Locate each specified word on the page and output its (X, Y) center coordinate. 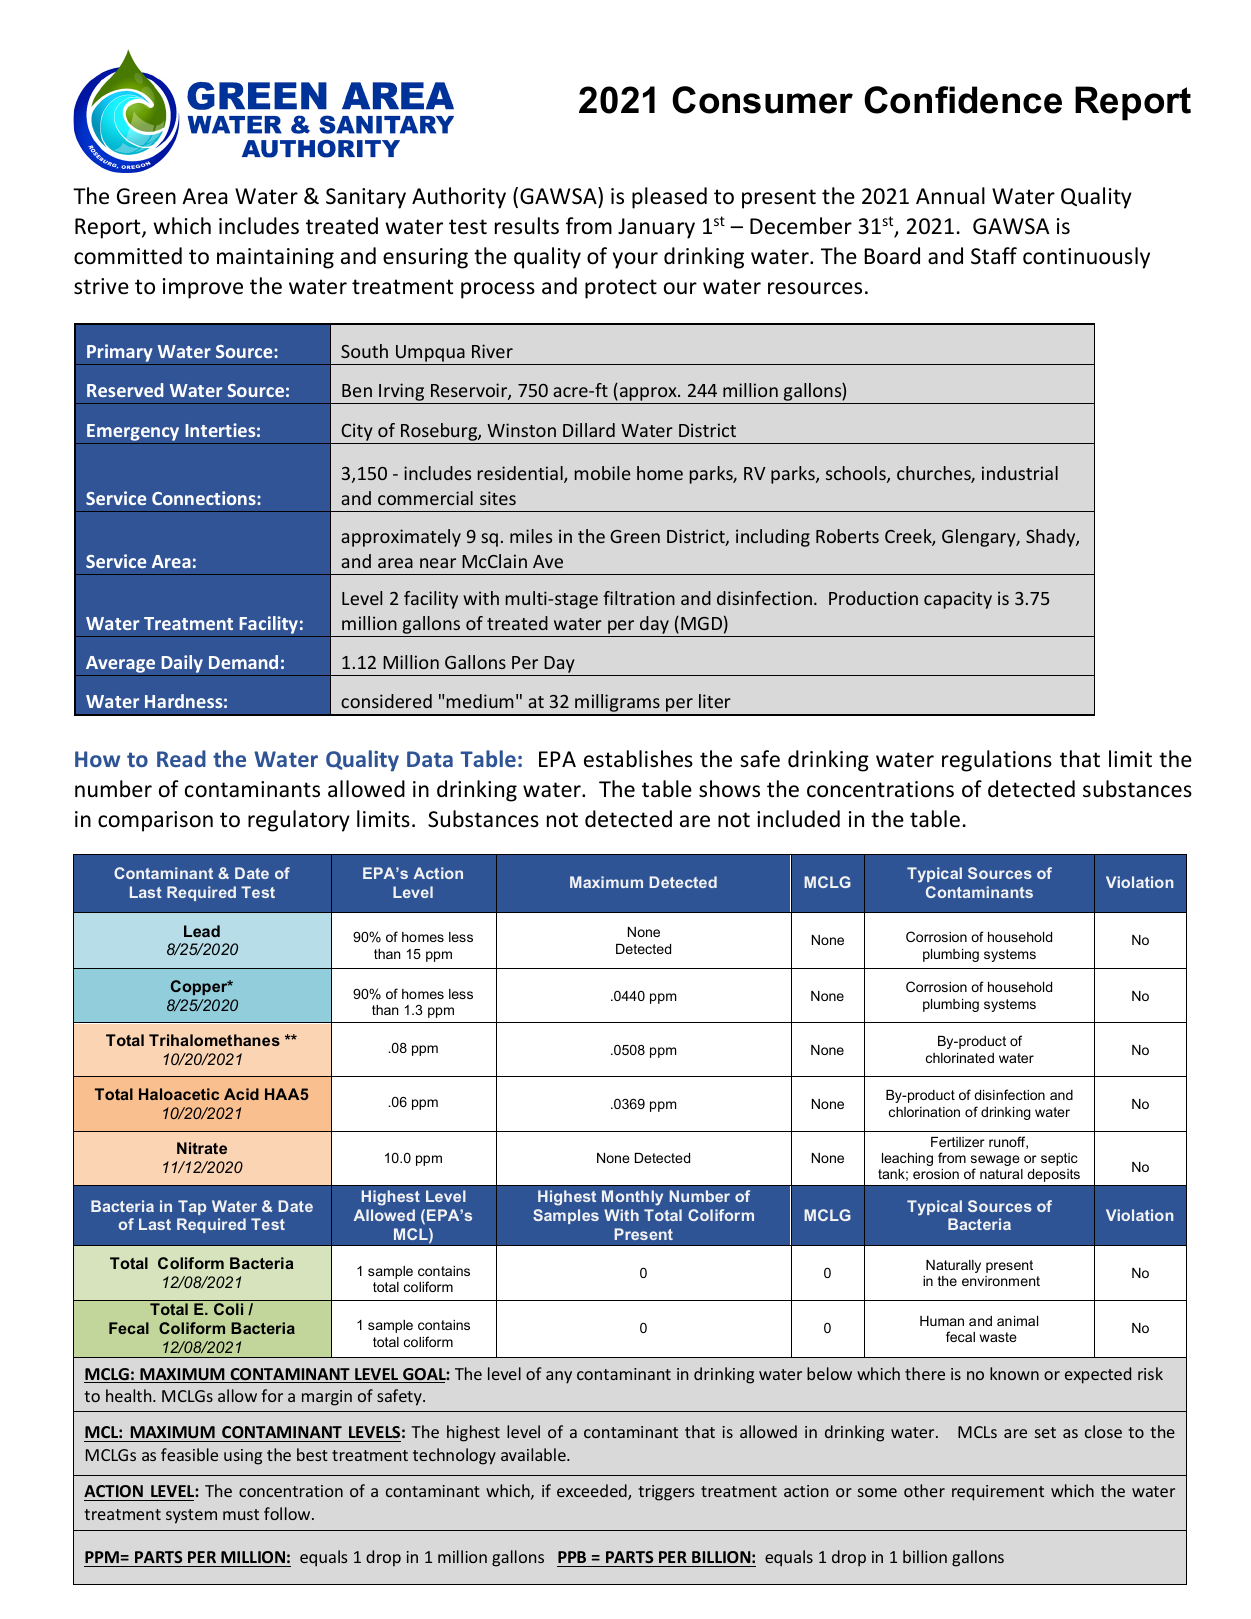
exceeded (593, 1492)
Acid (241, 1094)
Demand (243, 662)
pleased (669, 198)
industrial (1020, 473)
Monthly (632, 1198)
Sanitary (366, 198)
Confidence (963, 100)
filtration (639, 598)
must (241, 1514)
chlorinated (960, 1058)
